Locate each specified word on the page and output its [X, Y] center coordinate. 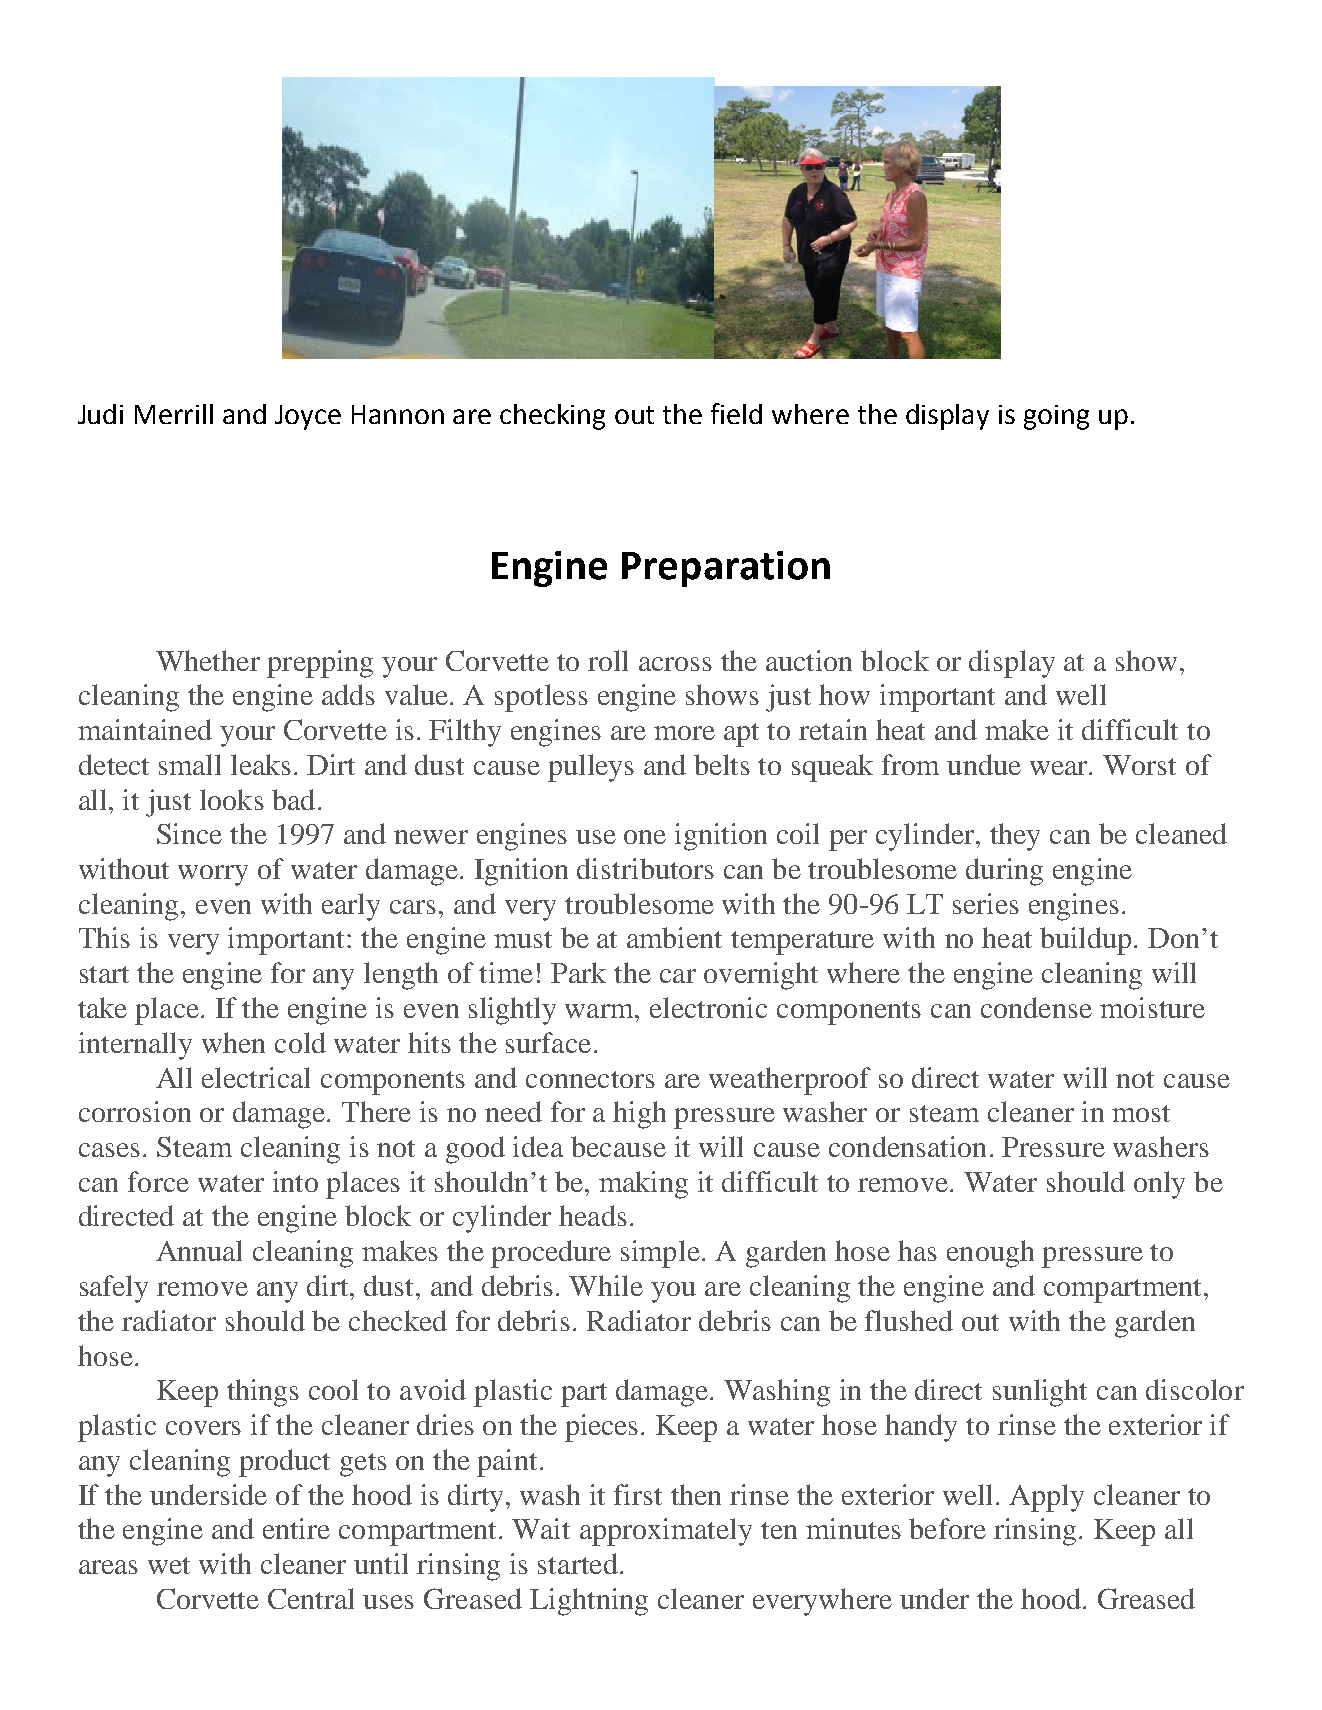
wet [169, 1565]
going [1056, 417]
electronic [708, 1007]
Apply [1046, 1498]
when [233, 1042]
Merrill [174, 414]
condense [1036, 1007]
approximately [666, 1532]
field [736, 413]
